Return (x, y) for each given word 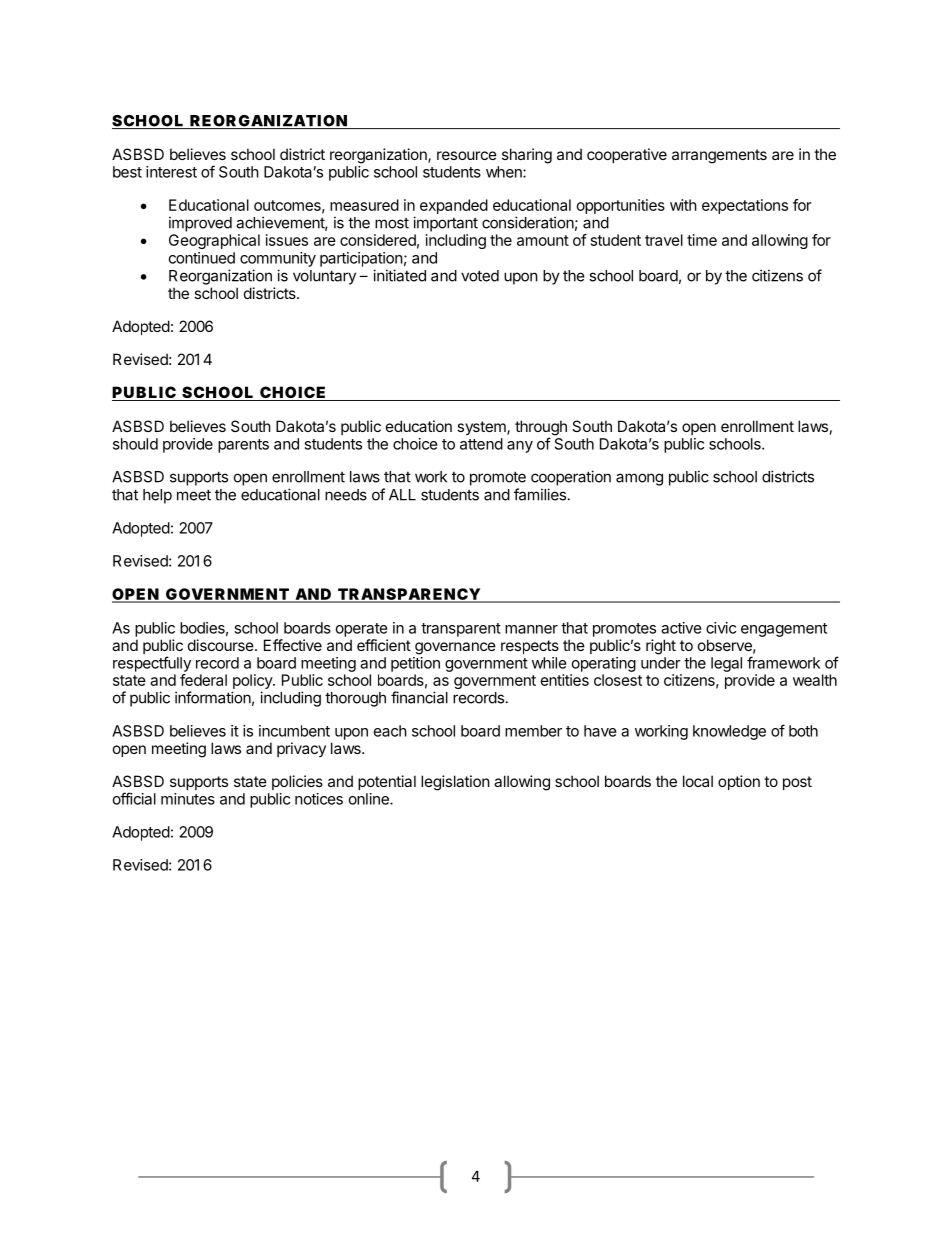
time (702, 240)
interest (171, 172)
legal (726, 664)
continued (202, 258)
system (482, 428)
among (639, 479)
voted (480, 276)
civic (721, 628)
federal (203, 680)
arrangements (719, 156)
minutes (188, 799)
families (540, 494)
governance (455, 648)
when (505, 172)
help (157, 496)
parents (243, 446)
